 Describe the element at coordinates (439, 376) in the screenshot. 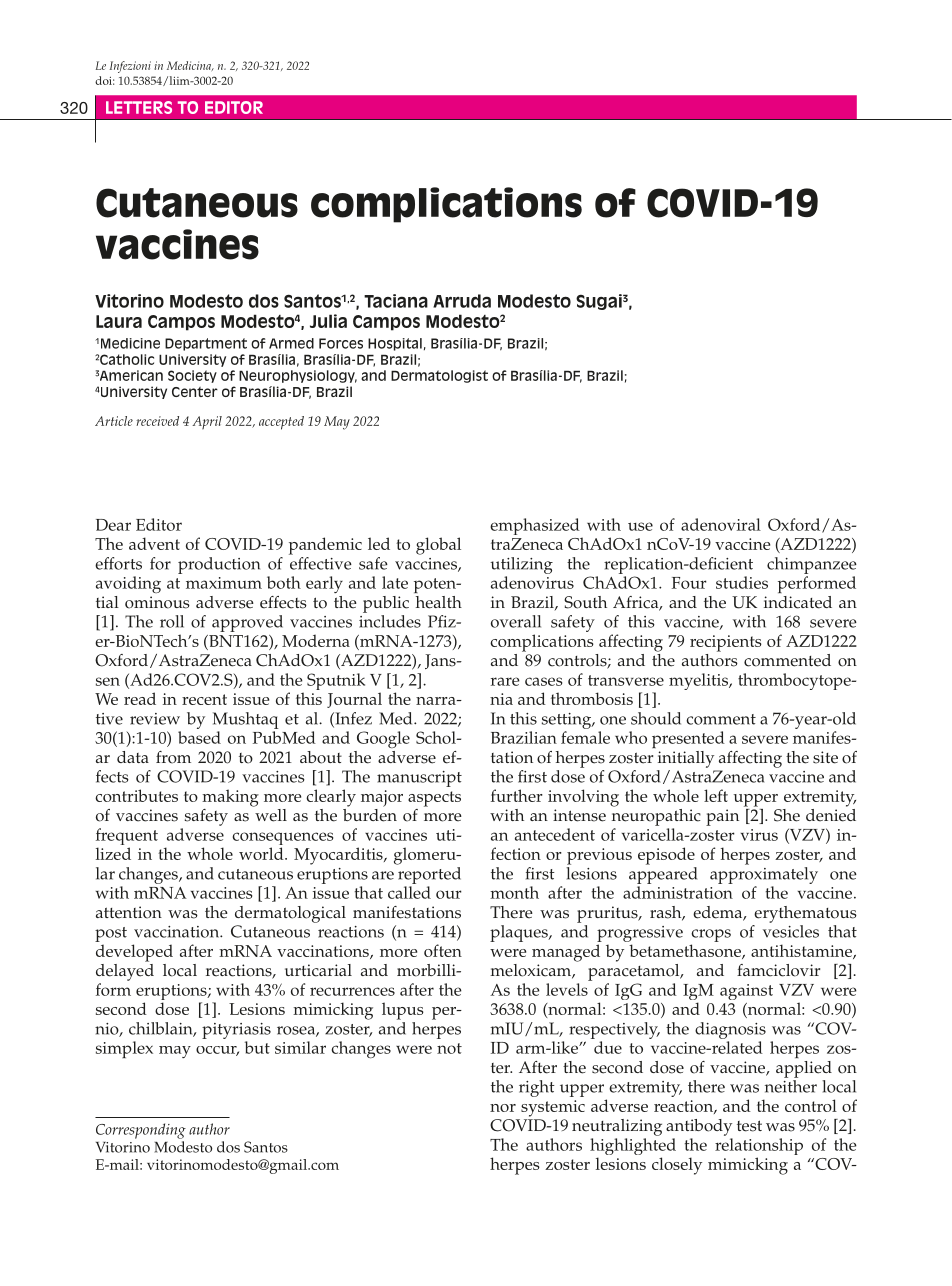

I see `Dermatologist` at that location.
